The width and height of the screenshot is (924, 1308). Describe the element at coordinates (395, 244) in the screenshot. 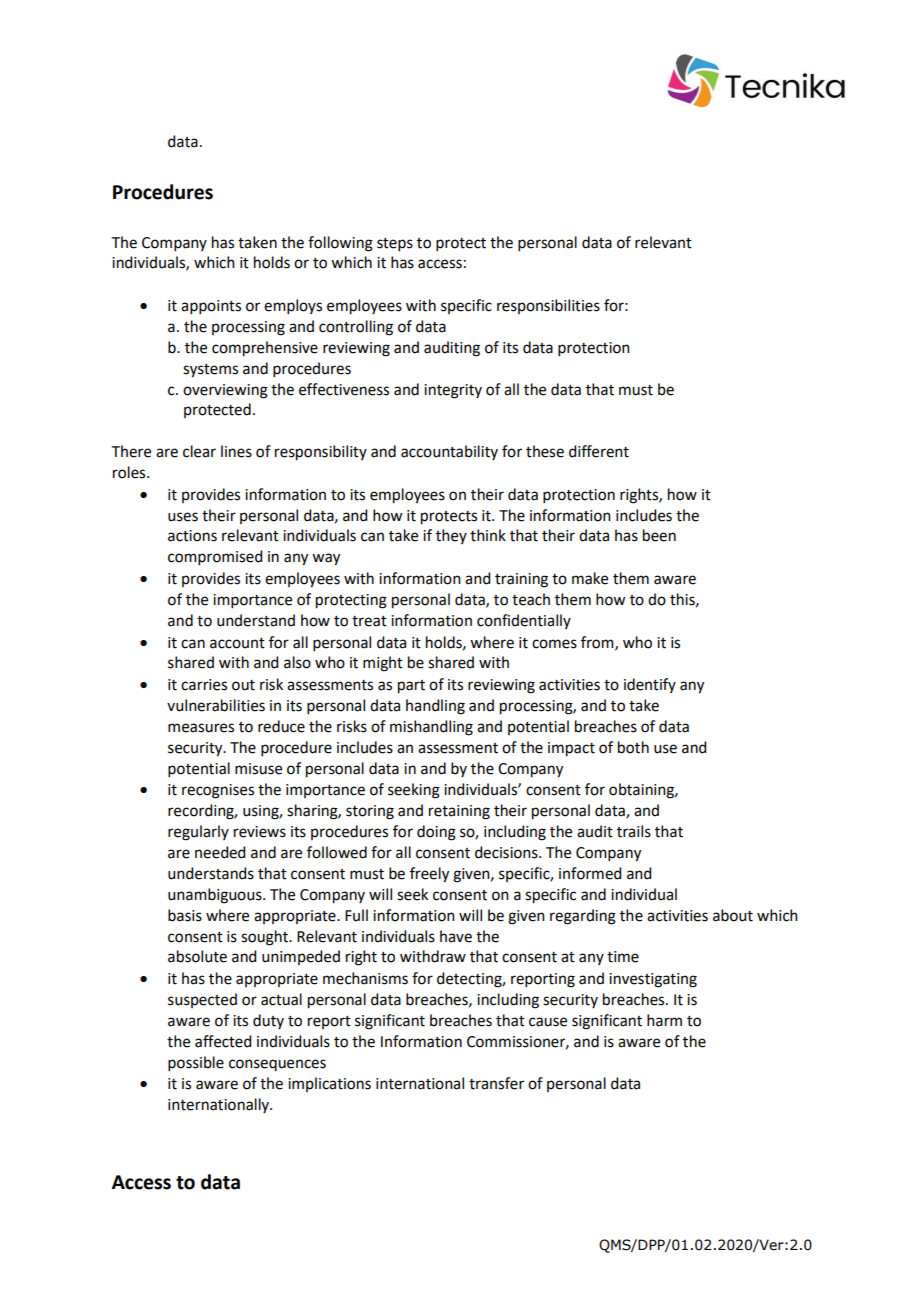

I see `steps` at that location.
